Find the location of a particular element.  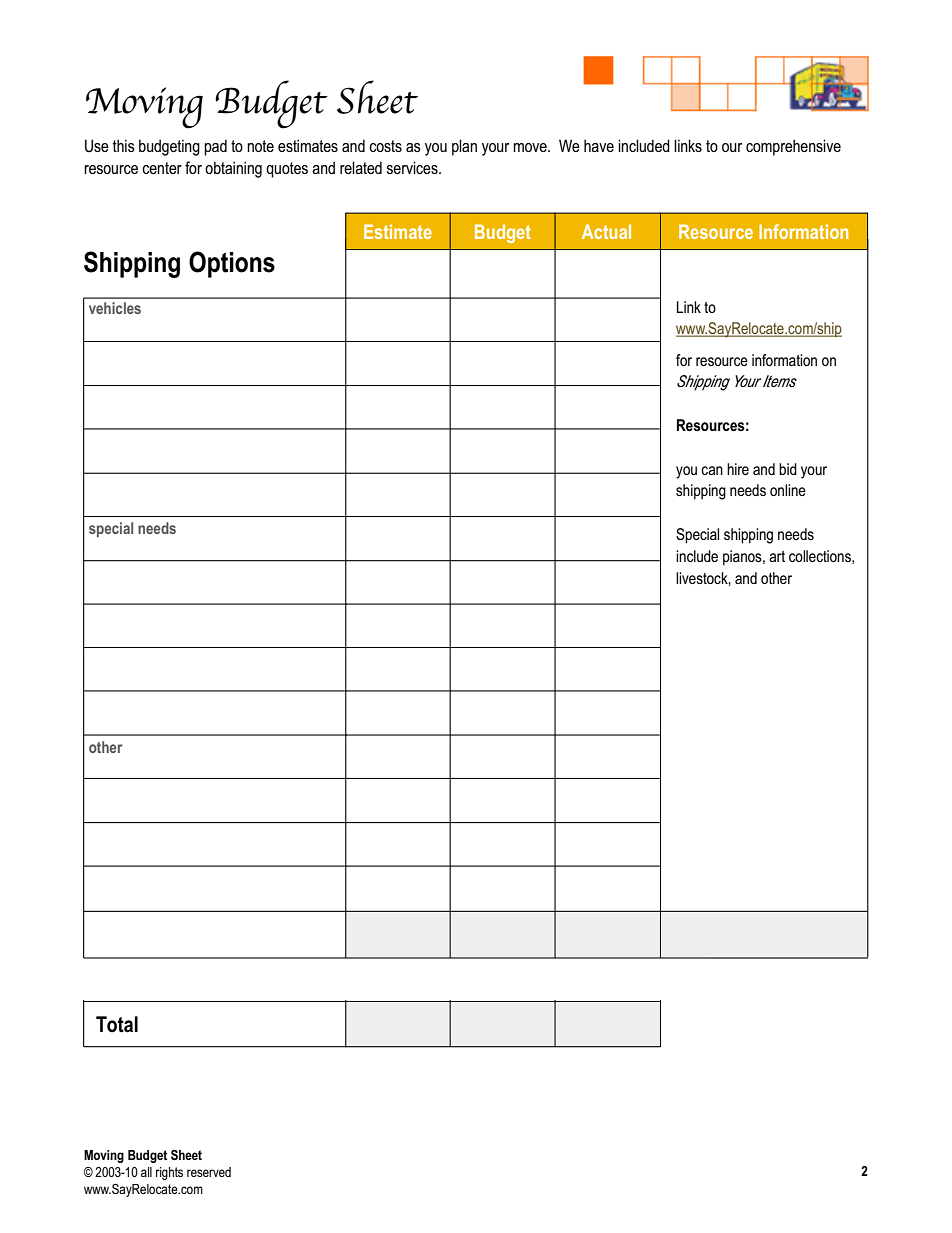

services is located at coordinates (413, 167).
